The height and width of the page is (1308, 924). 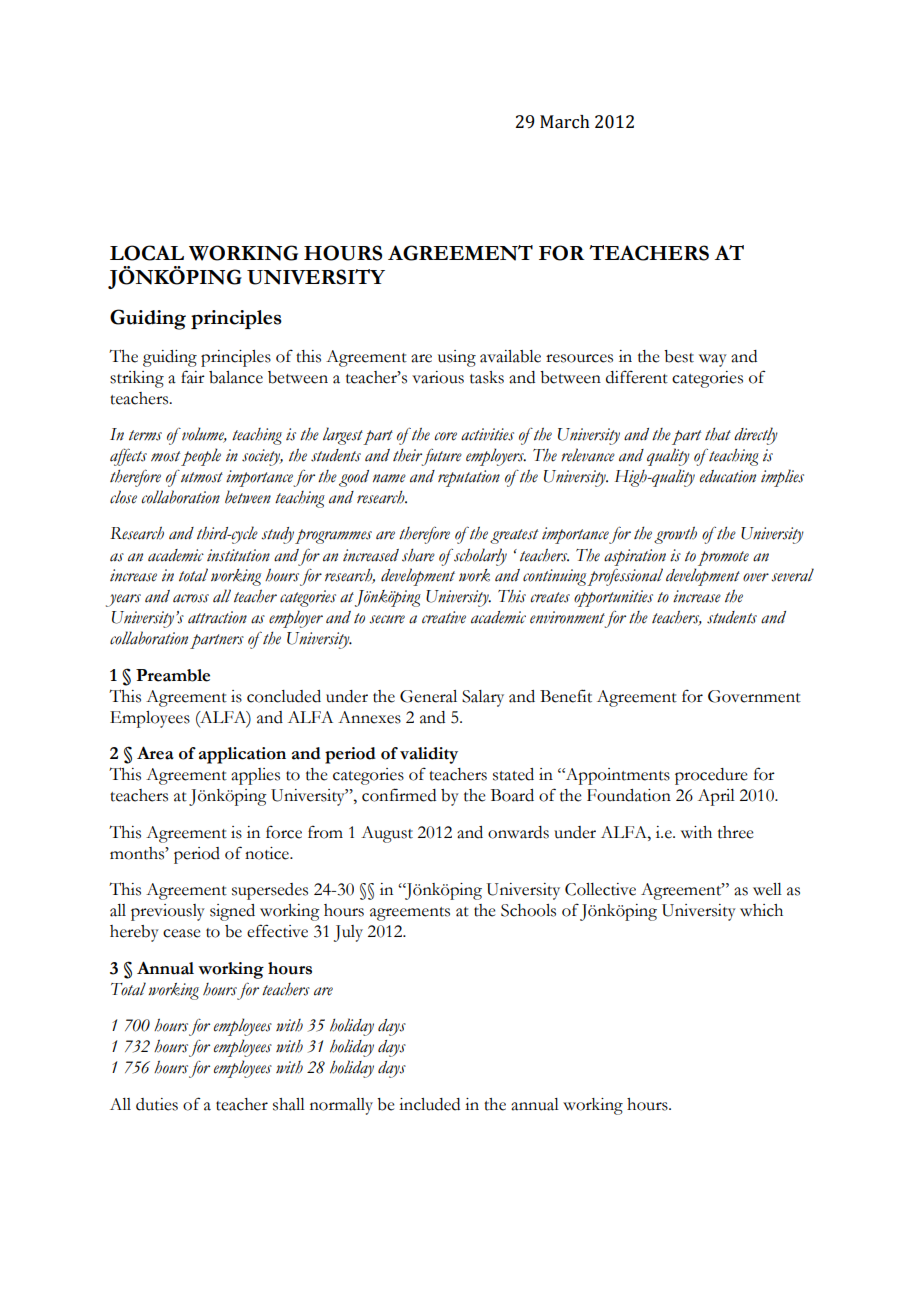 I want to click on best, so click(x=679, y=356).
